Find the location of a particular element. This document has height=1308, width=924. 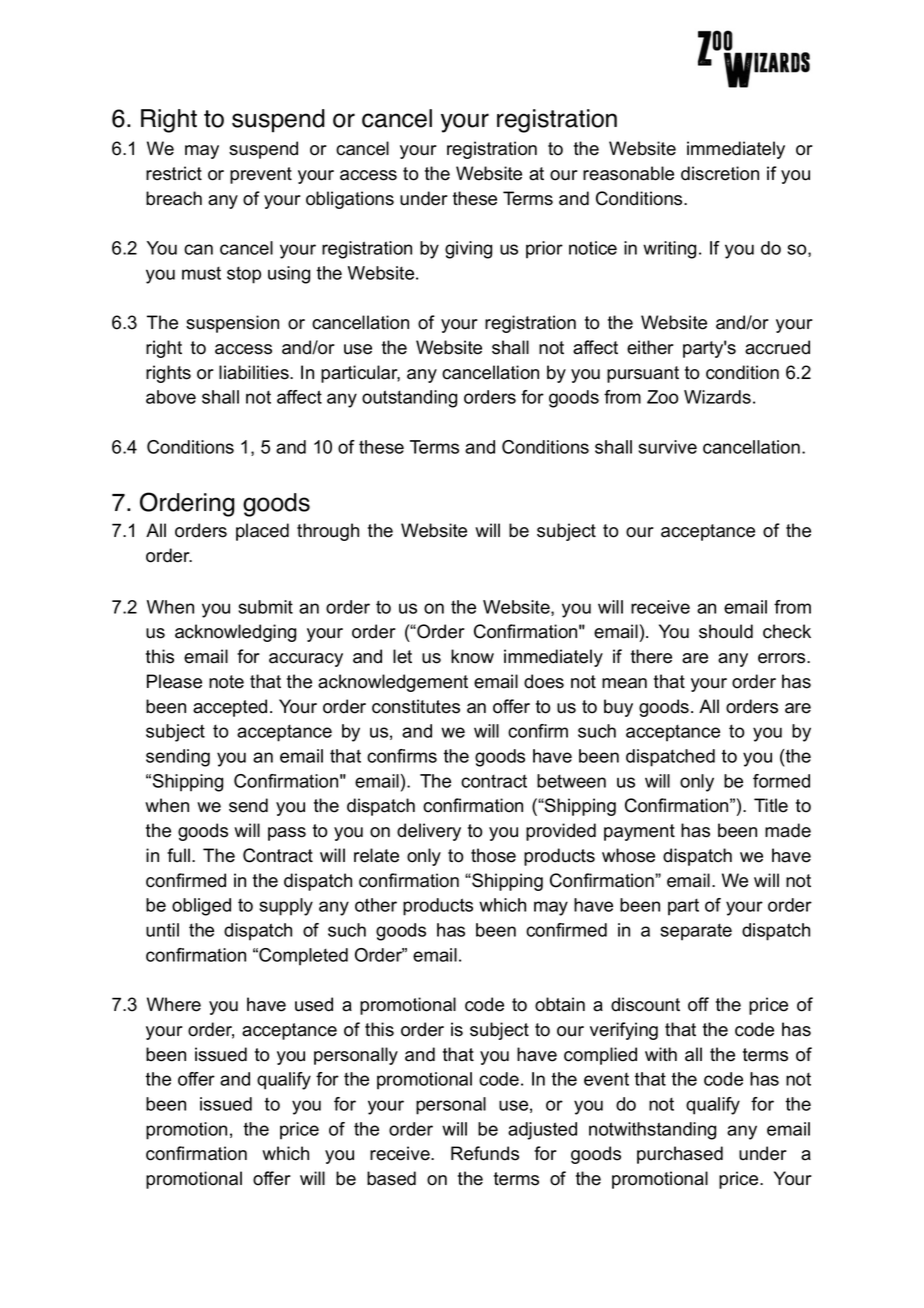

purchased is located at coordinates (680, 1155).
